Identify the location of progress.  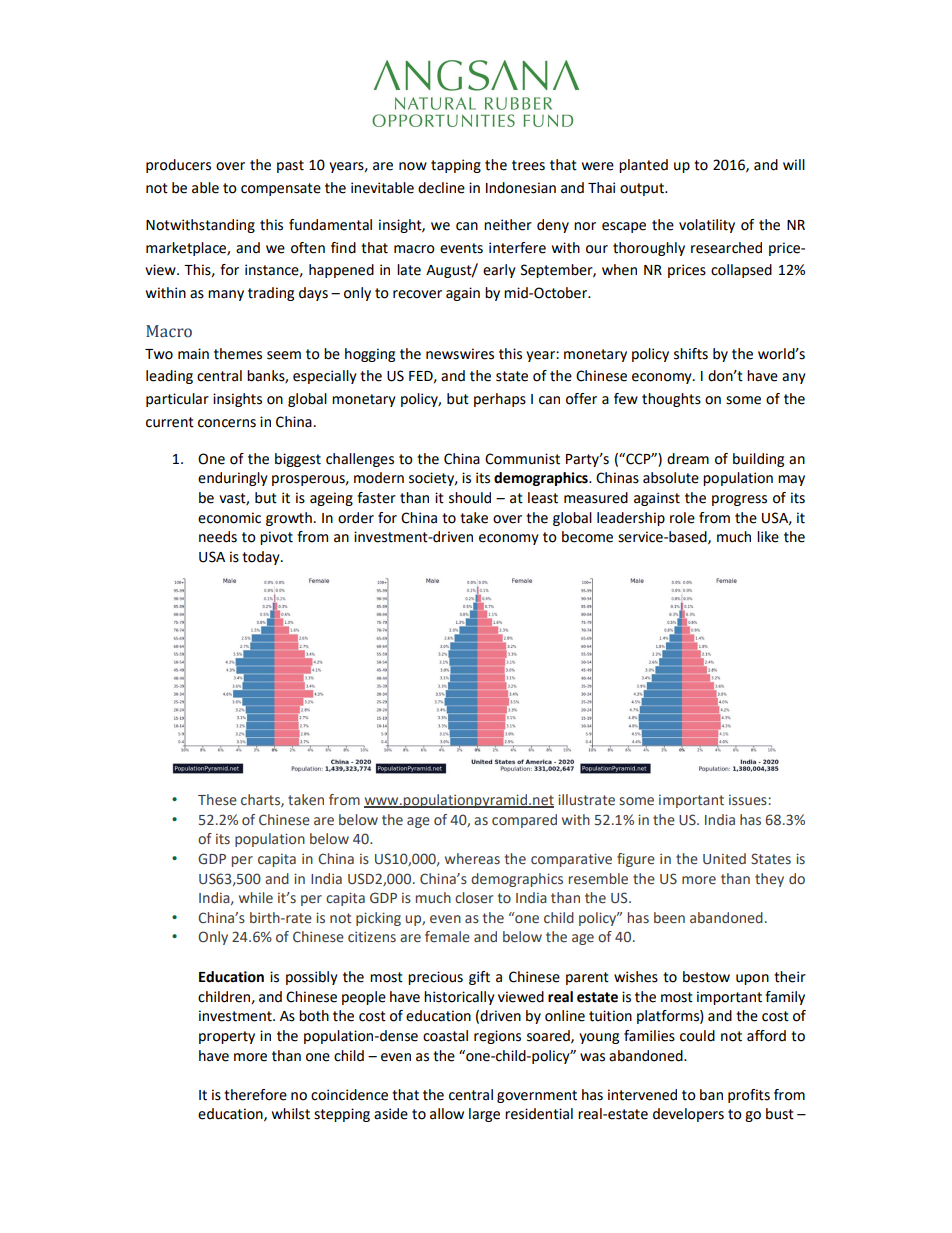
(739, 500).
